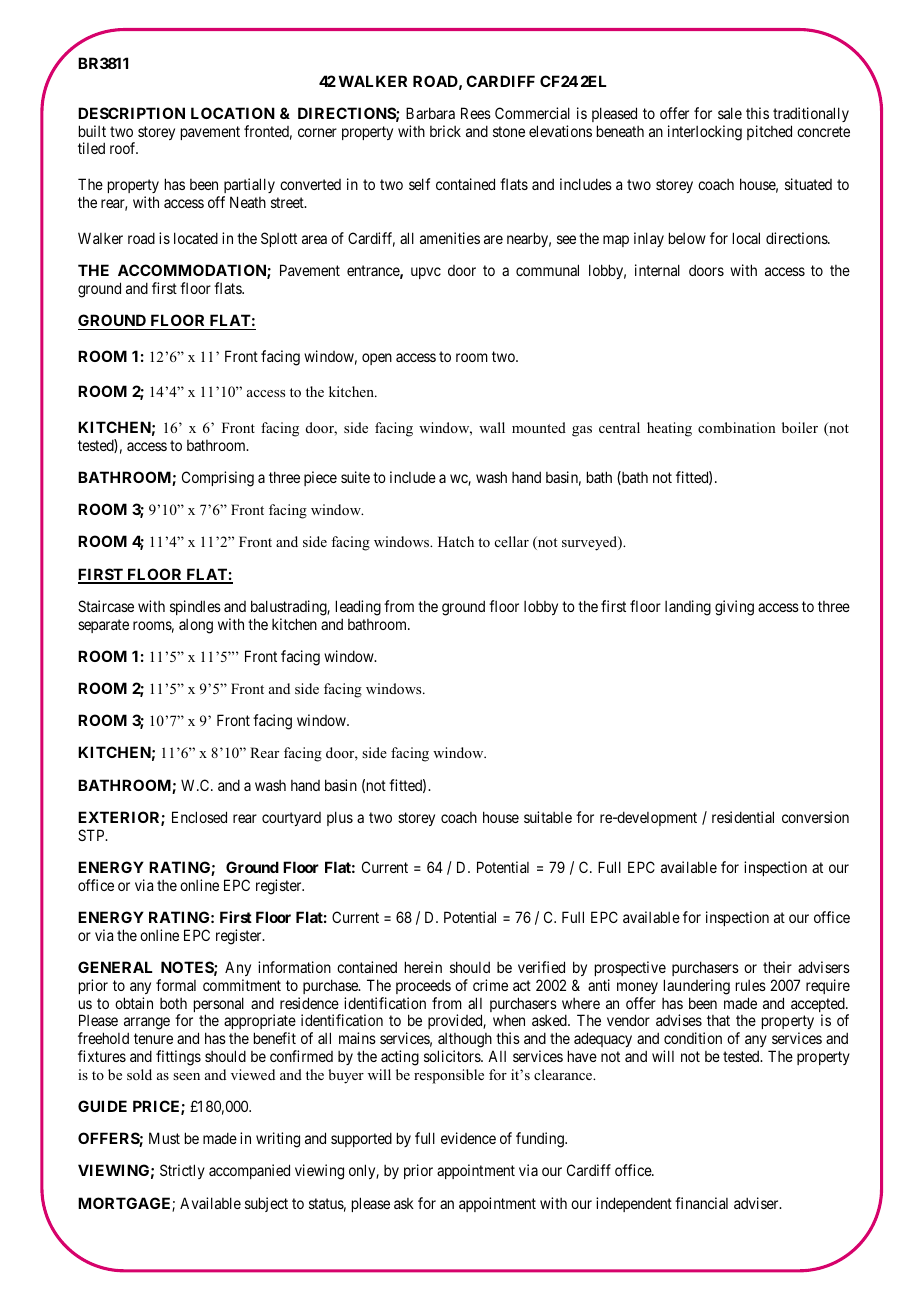 The width and height of the page is (924, 1308). Describe the element at coordinates (423, 967) in the page. I see `herein` at that location.
